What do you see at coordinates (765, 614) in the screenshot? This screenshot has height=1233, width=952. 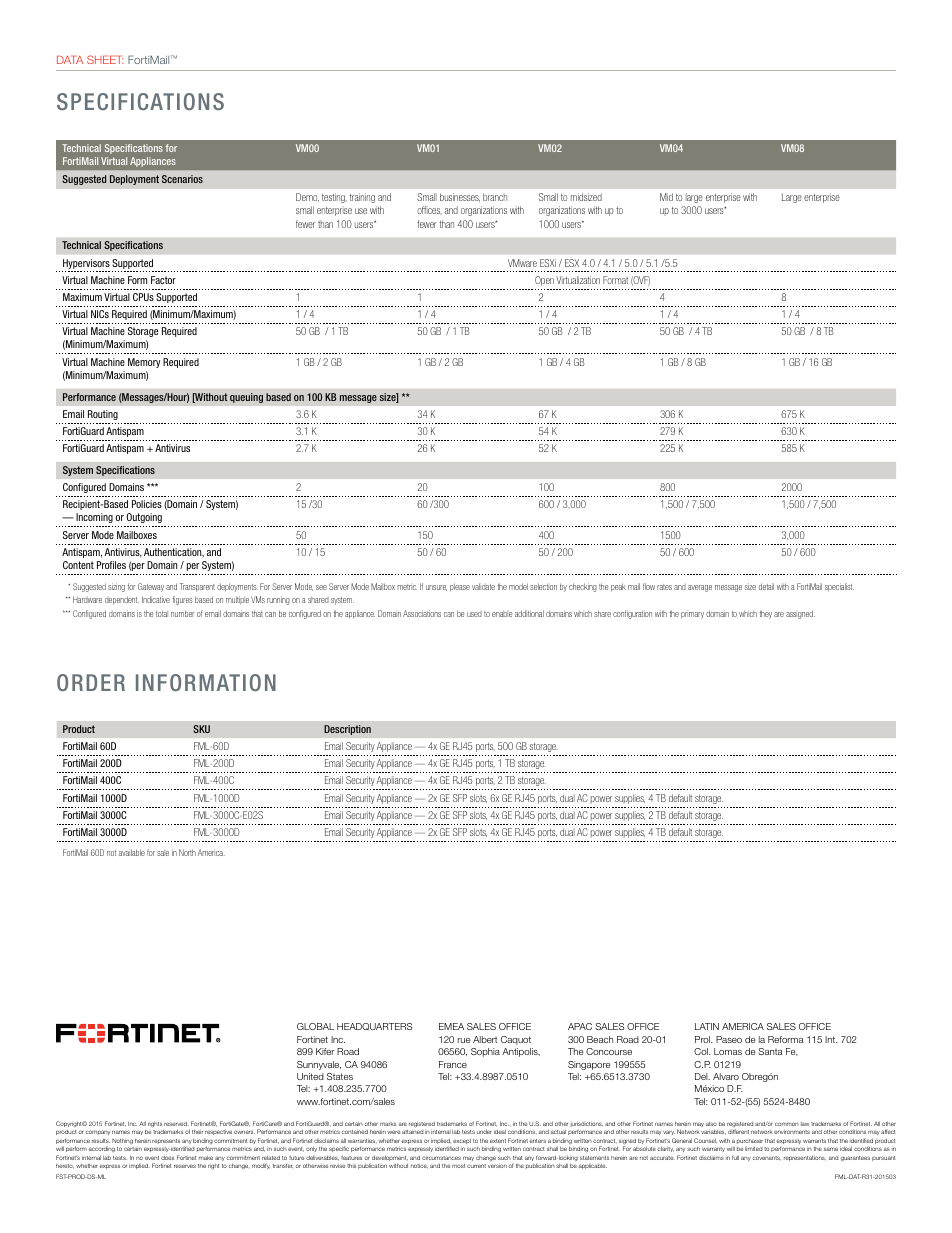 I see `they` at bounding box center [765, 614].
